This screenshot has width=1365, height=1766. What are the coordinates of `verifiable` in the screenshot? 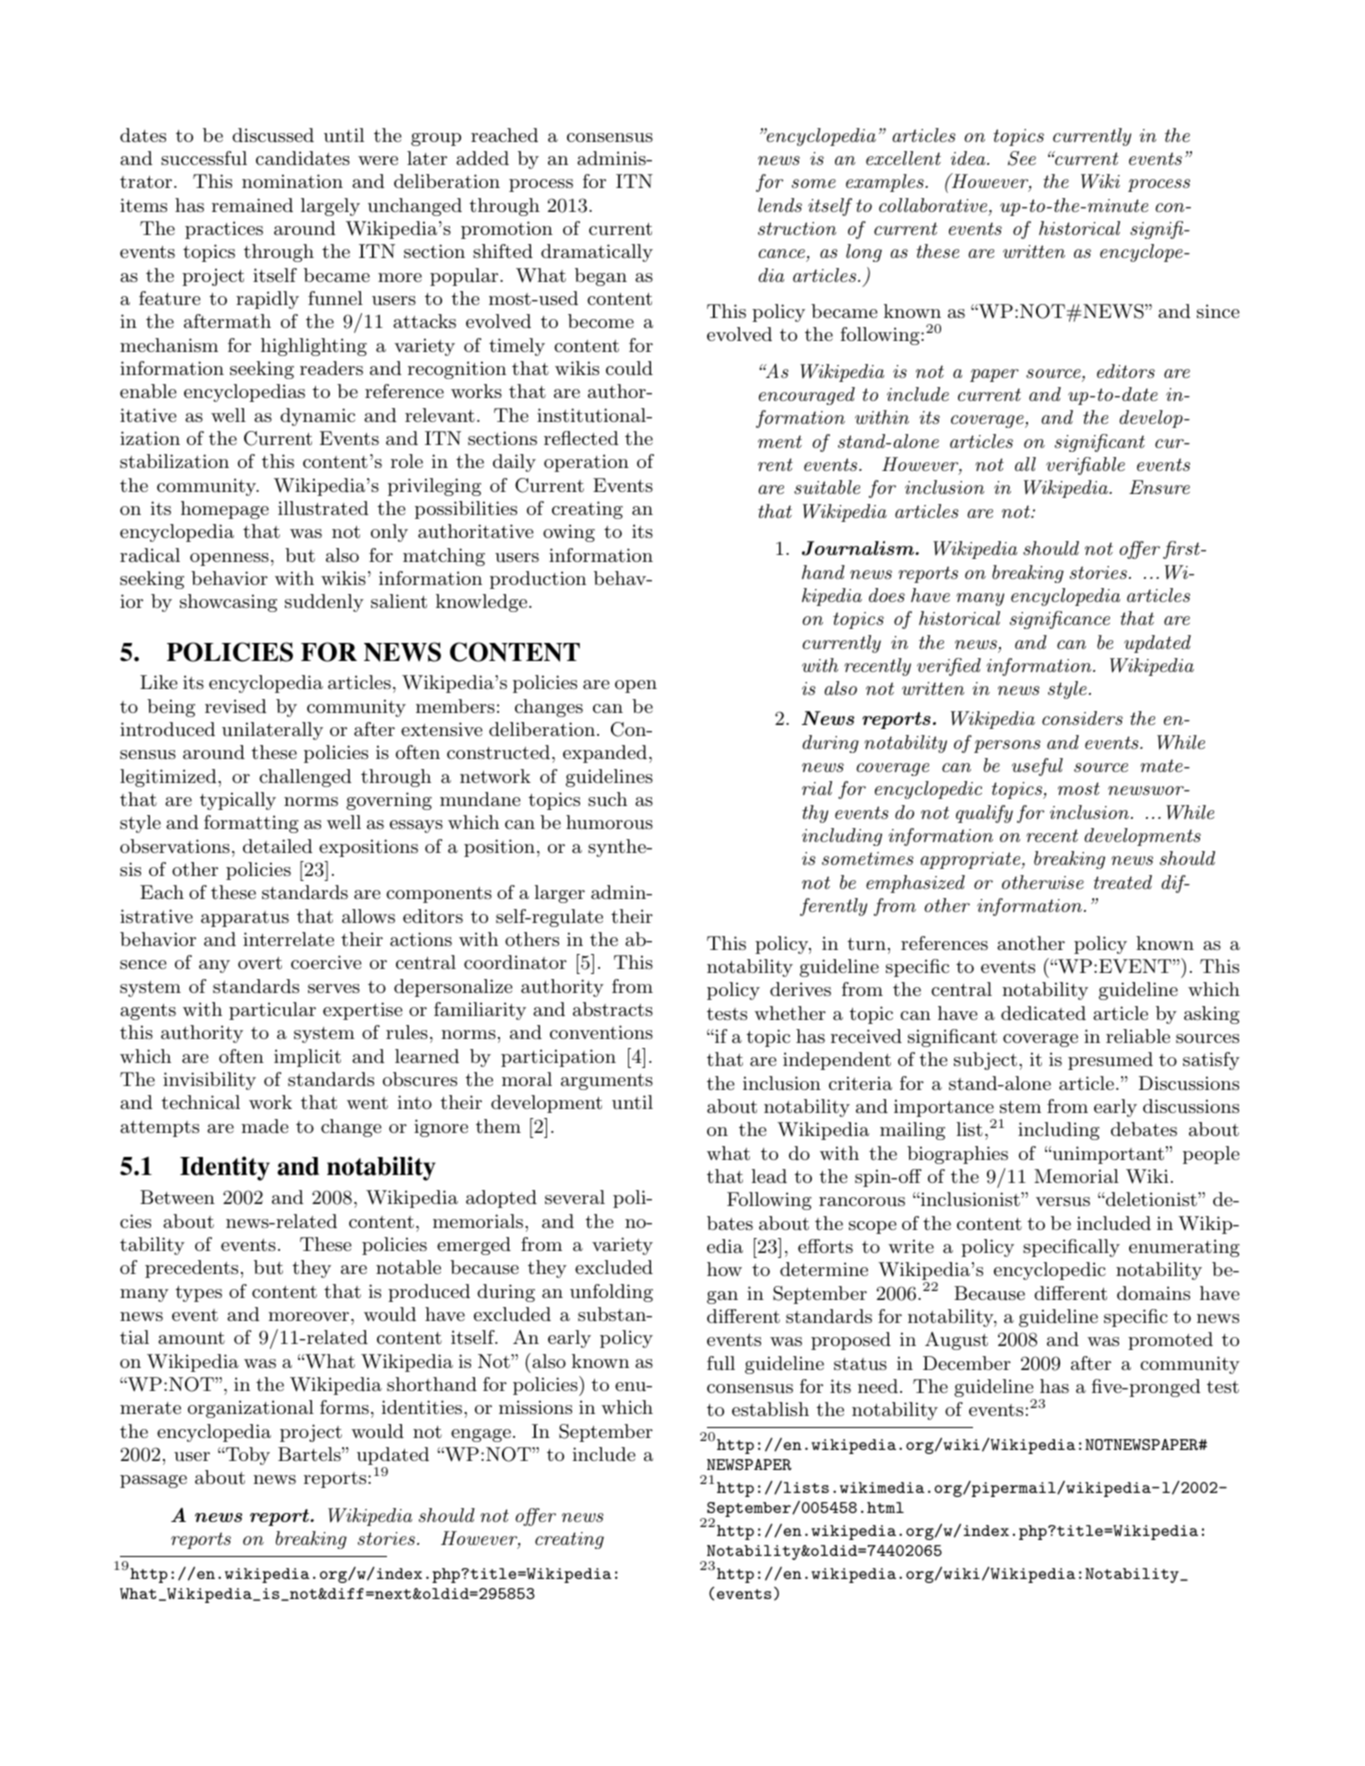 It's located at (1085, 466).
